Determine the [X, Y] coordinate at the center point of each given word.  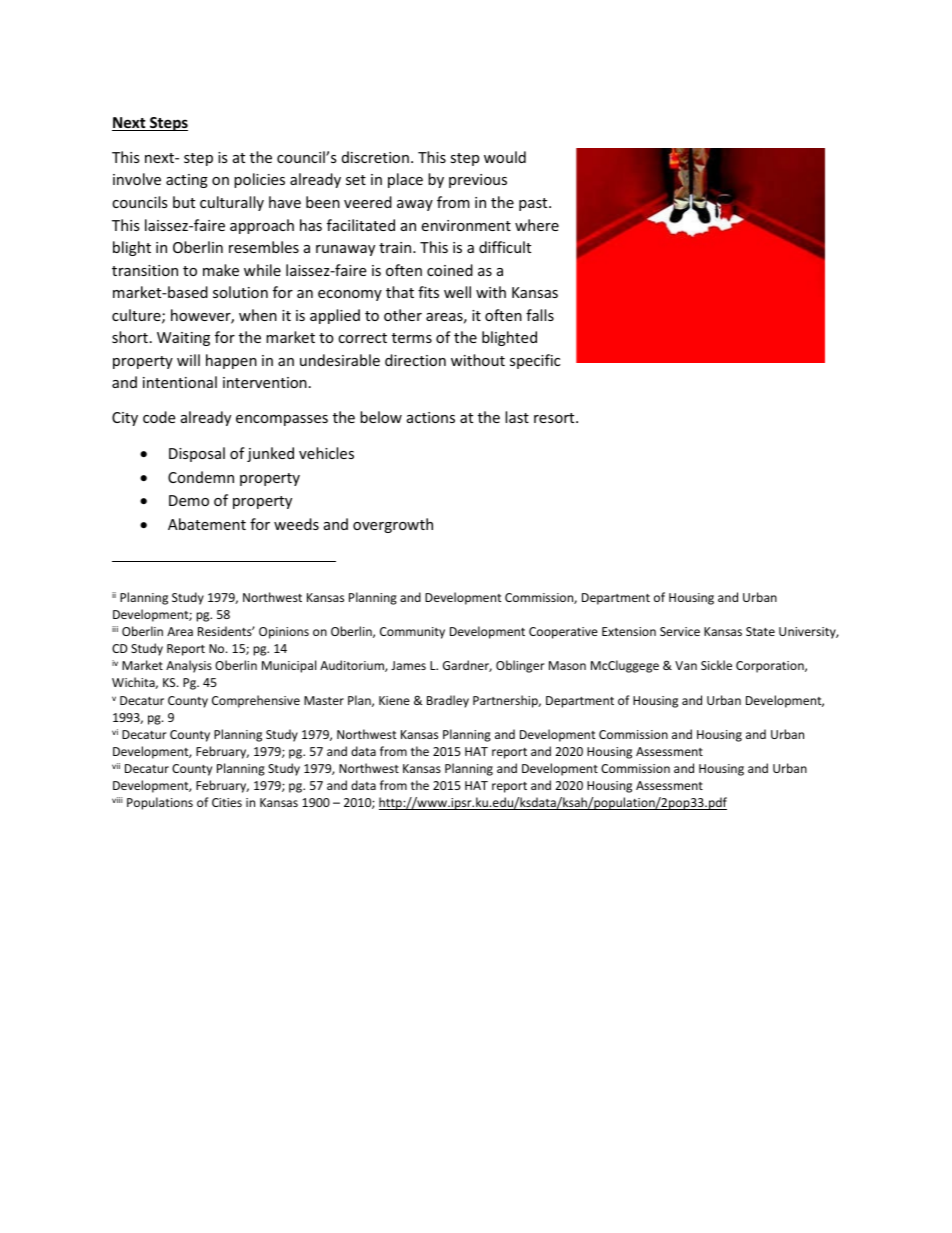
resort [555, 418]
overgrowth [393, 525]
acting [187, 181]
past [534, 204]
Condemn [201, 477]
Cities [227, 802]
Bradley [448, 701]
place [405, 180]
